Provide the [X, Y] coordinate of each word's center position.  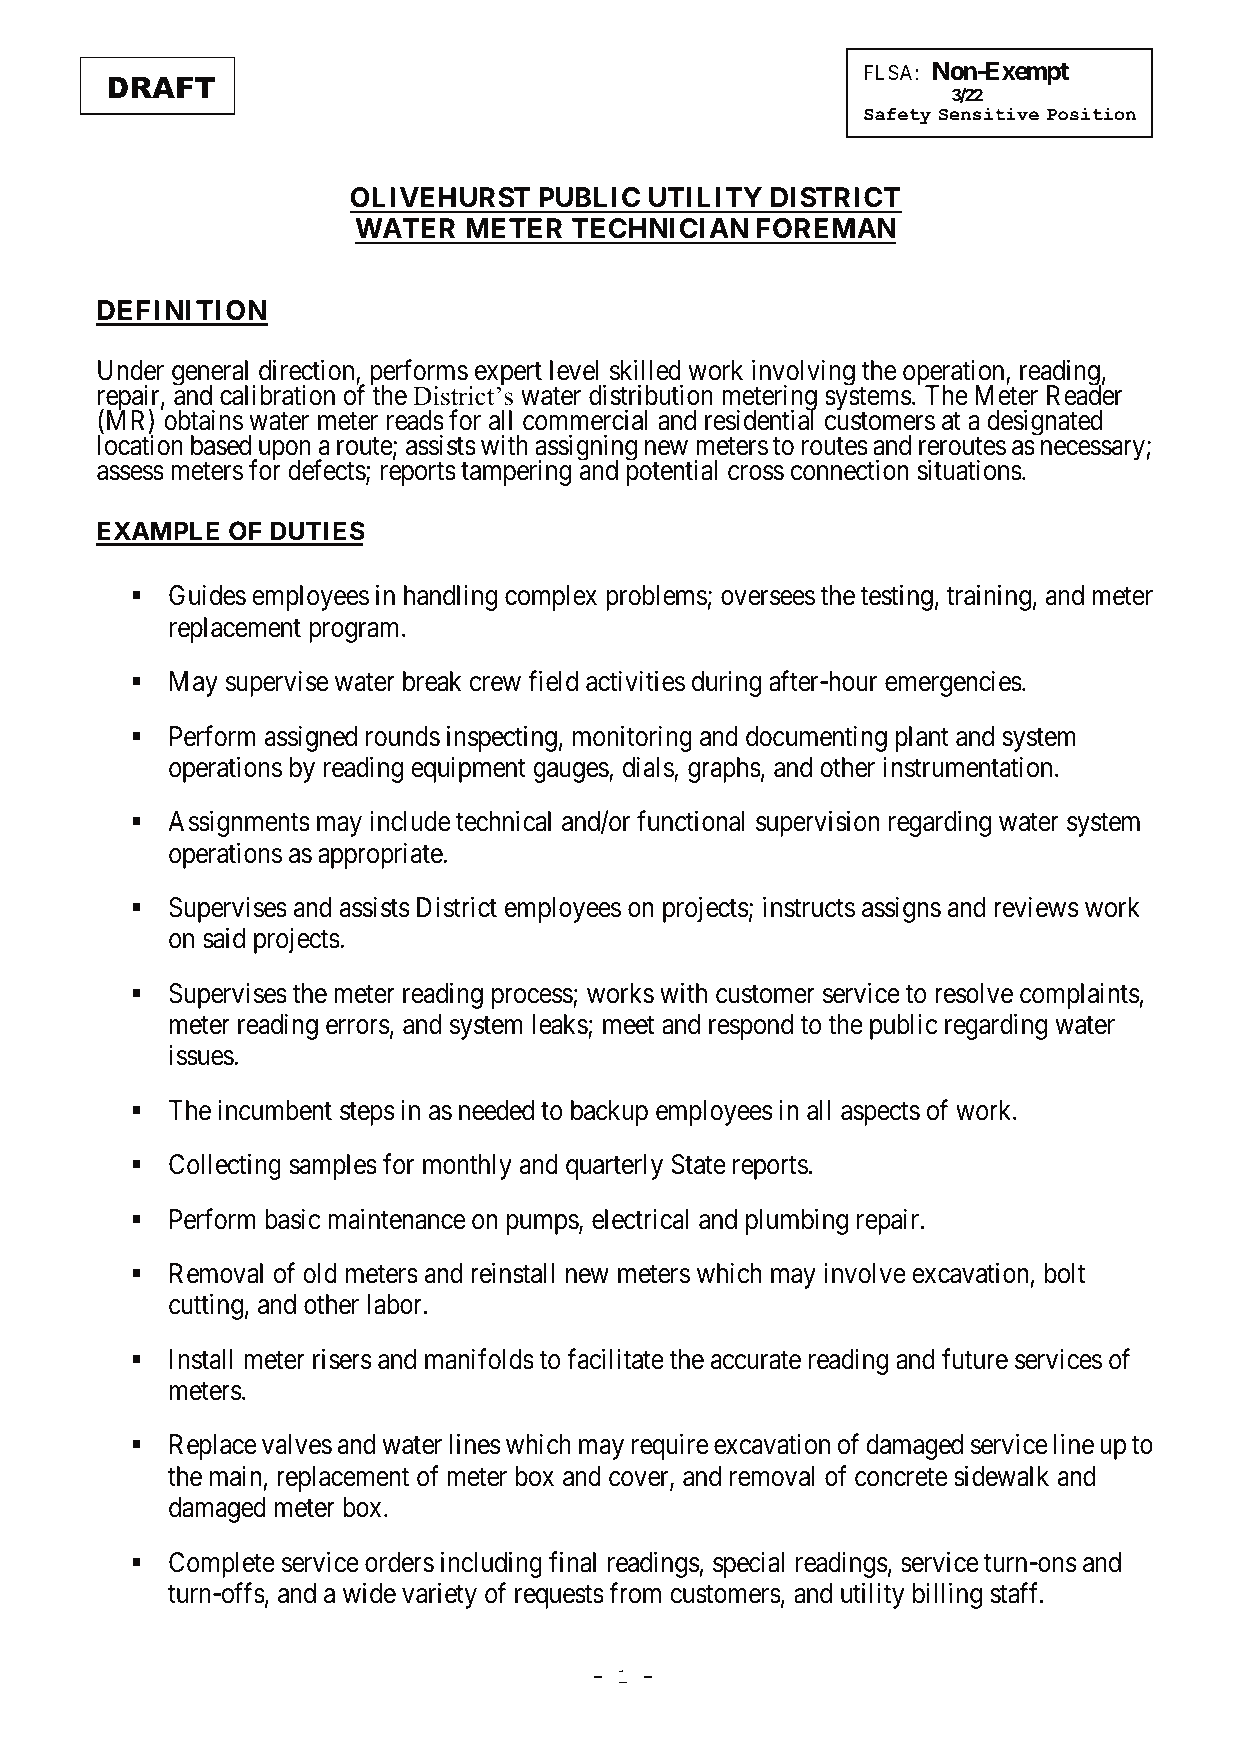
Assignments [239, 824]
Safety [897, 116]
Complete [222, 1565]
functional [691, 821]
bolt [1065, 1273]
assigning [586, 449]
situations [969, 470]
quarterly [614, 1167]
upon [283, 452]
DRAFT [161, 87]
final [572, 1562]
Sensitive [989, 114]
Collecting [225, 1167]
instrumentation [967, 767]
